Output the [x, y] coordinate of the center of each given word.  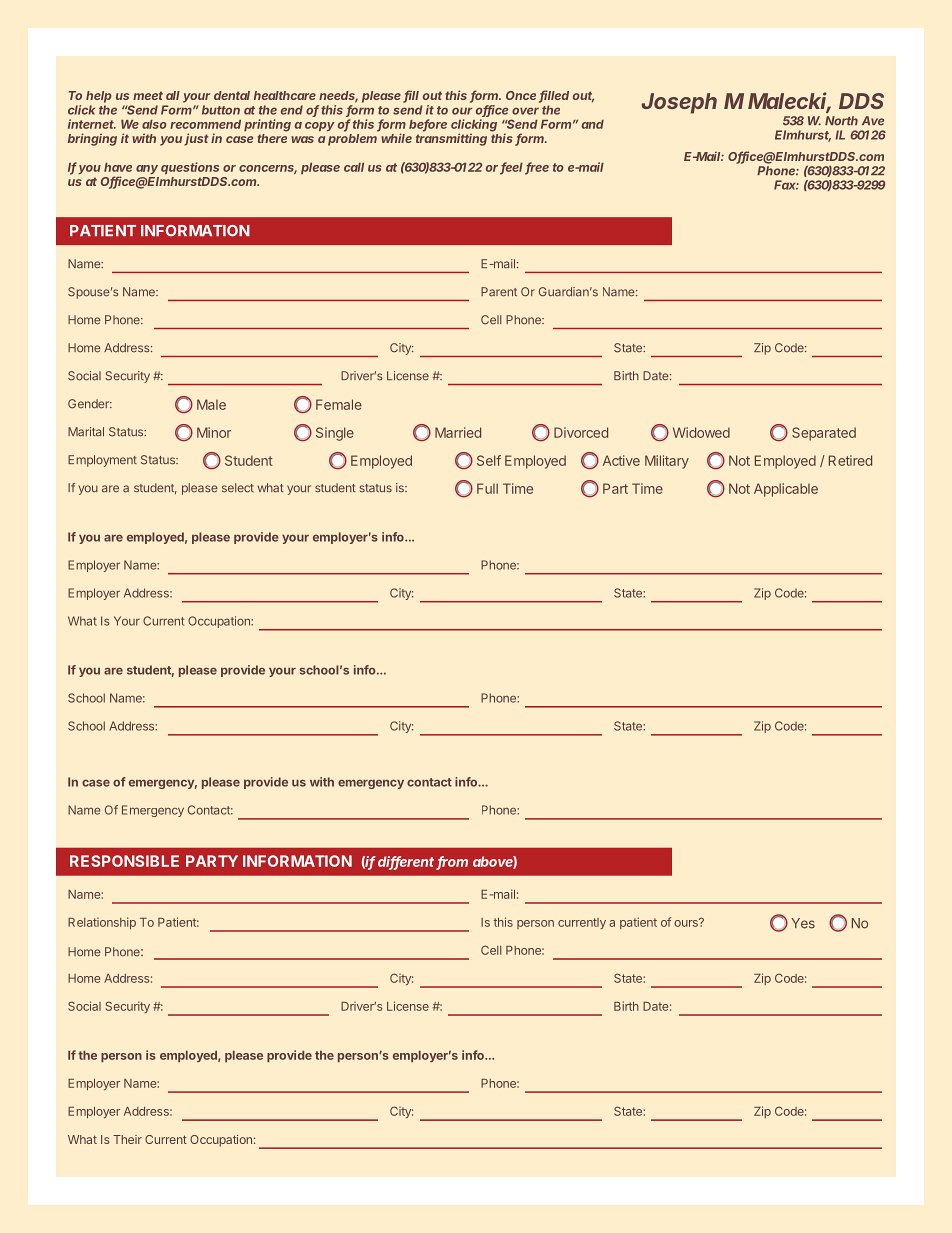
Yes [803, 923]
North [841, 121]
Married [458, 432]
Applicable [786, 490]
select [238, 488]
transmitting [451, 139]
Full [487, 488]
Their [127, 1139]
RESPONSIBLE [124, 861]
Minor [214, 432]
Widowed [701, 432]
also [154, 124]
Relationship [102, 923]
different [407, 862]
